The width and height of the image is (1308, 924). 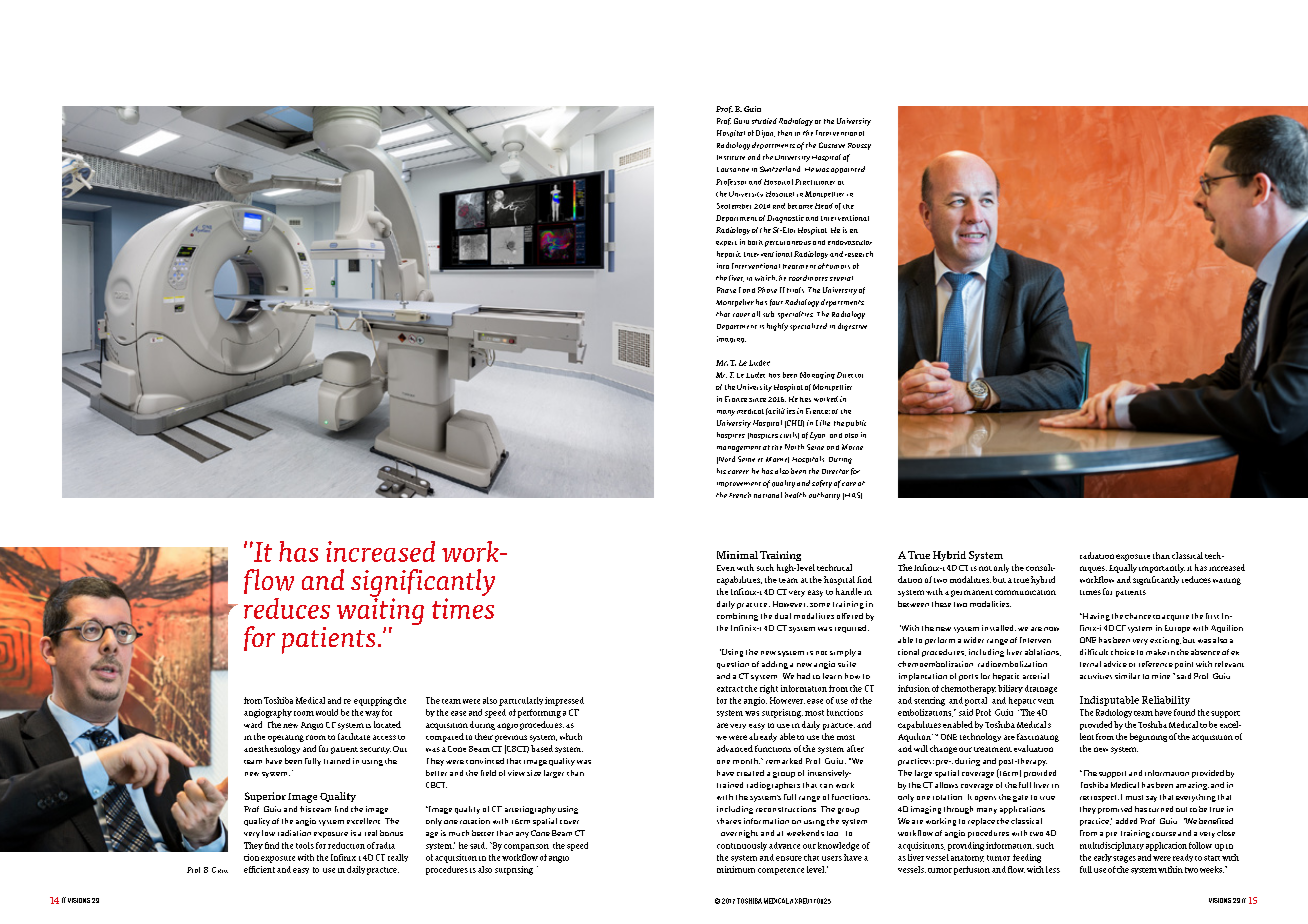 What do you see at coordinates (832, 145) in the image?
I see `Gustave` at bounding box center [832, 145].
